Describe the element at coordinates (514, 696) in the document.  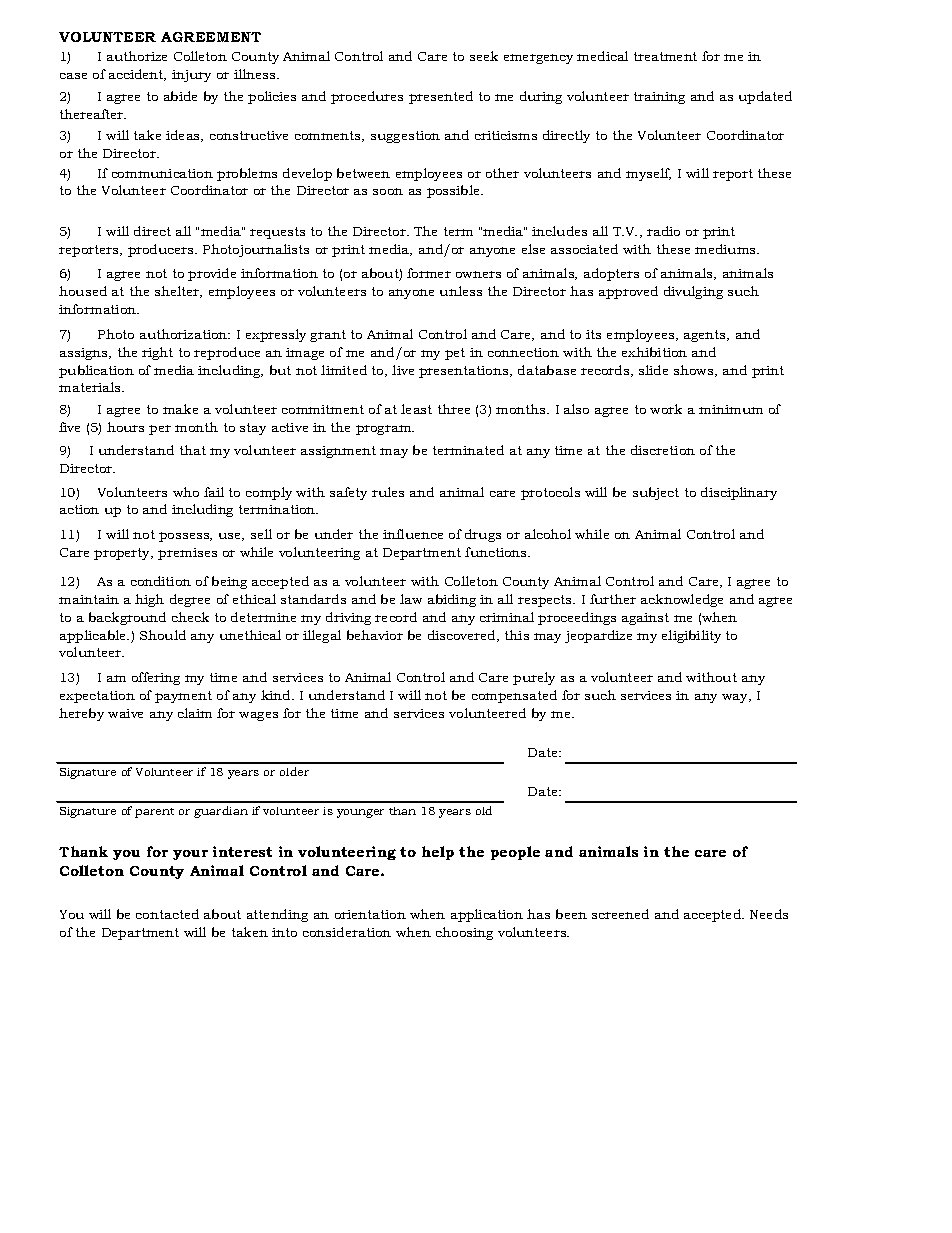
I see `compensated` at that location.
